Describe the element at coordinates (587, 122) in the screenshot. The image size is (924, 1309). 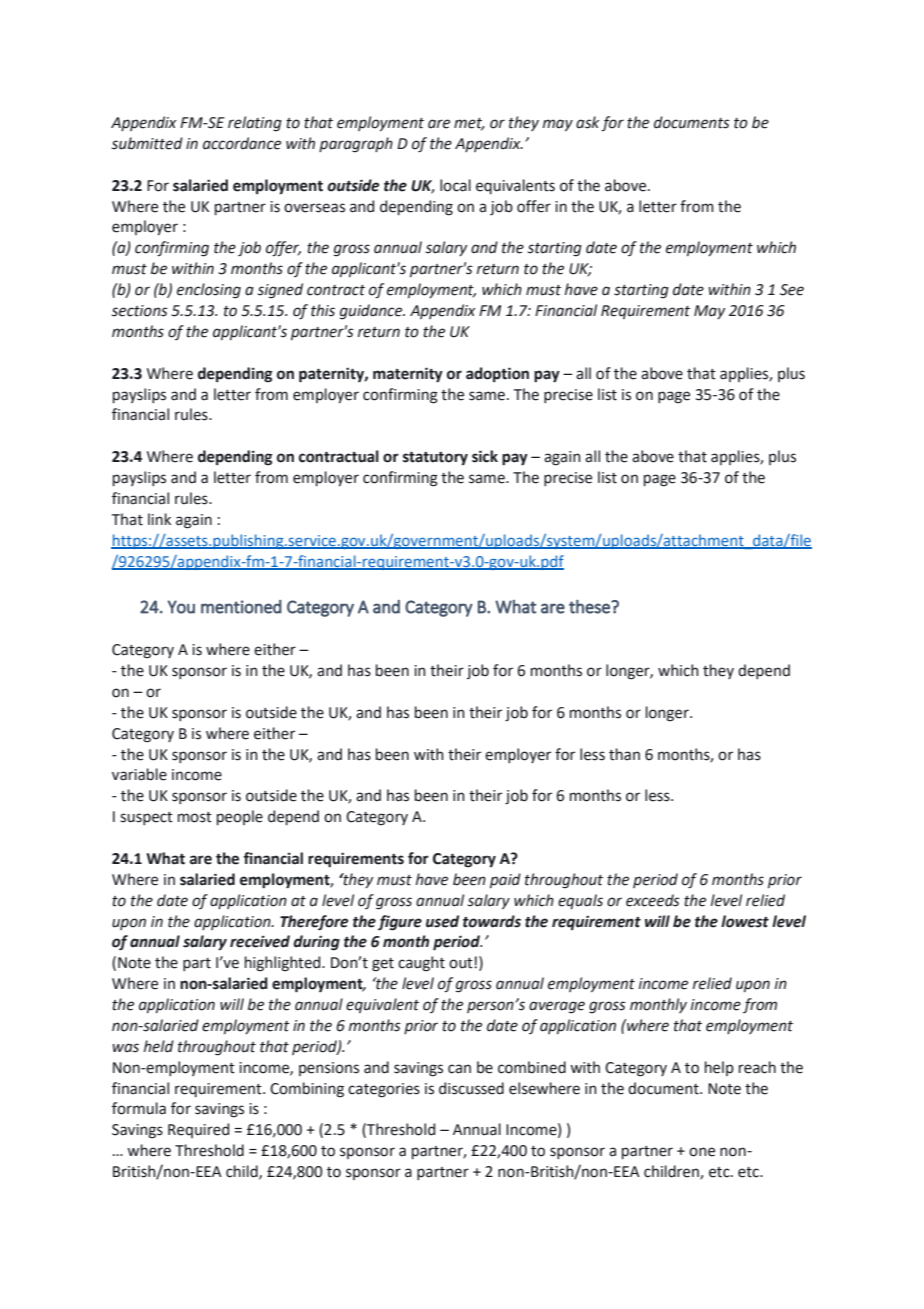
I see `ask` at that location.
